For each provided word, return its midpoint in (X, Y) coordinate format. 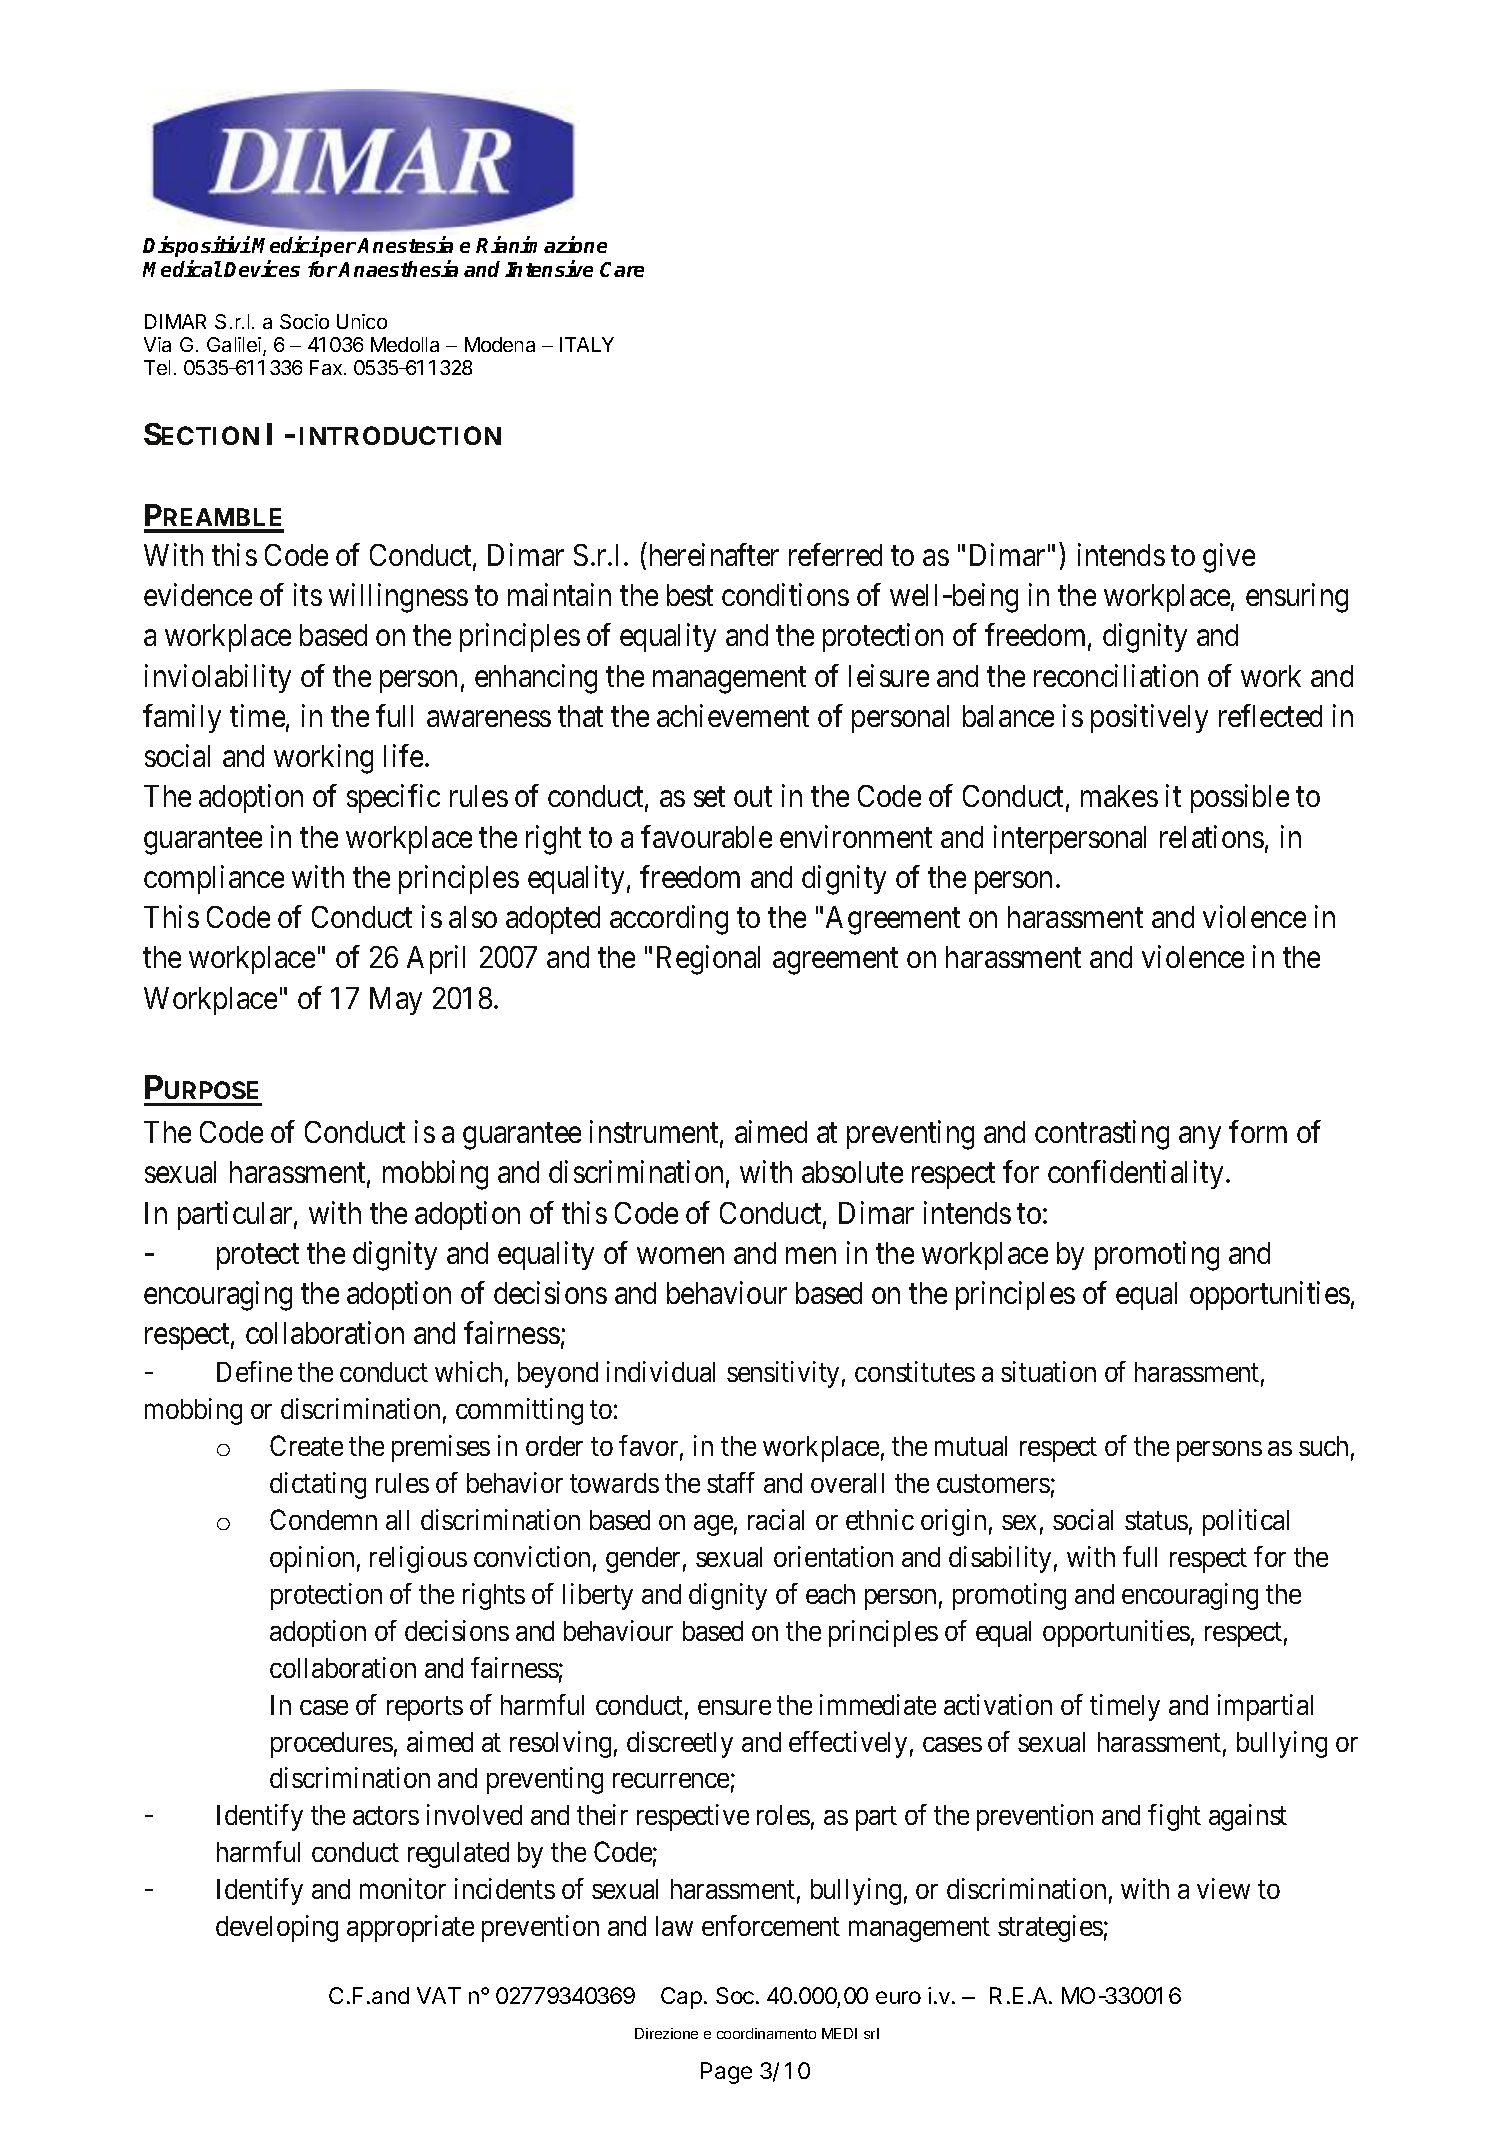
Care (622, 269)
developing (277, 1928)
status (1156, 1521)
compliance (214, 879)
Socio (304, 321)
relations (1212, 836)
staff (731, 1482)
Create (306, 1445)
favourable (706, 836)
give (1229, 558)
